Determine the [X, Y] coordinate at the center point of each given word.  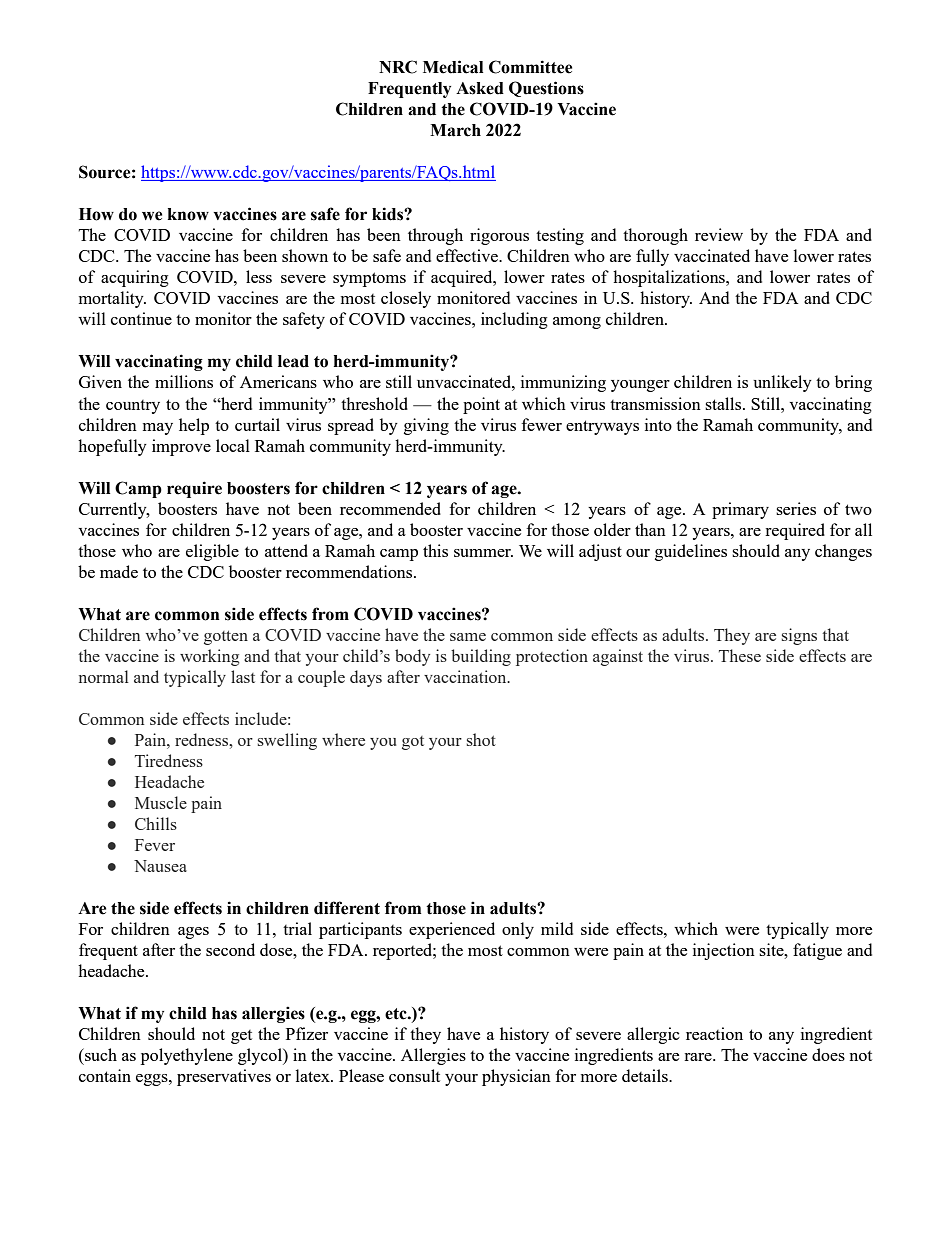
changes [843, 552]
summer [483, 553]
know [188, 214]
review [719, 234]
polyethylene [187, 1056]
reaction [714, 1033]
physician [516, 1077]
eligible [212, 552]
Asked [480, 88]
